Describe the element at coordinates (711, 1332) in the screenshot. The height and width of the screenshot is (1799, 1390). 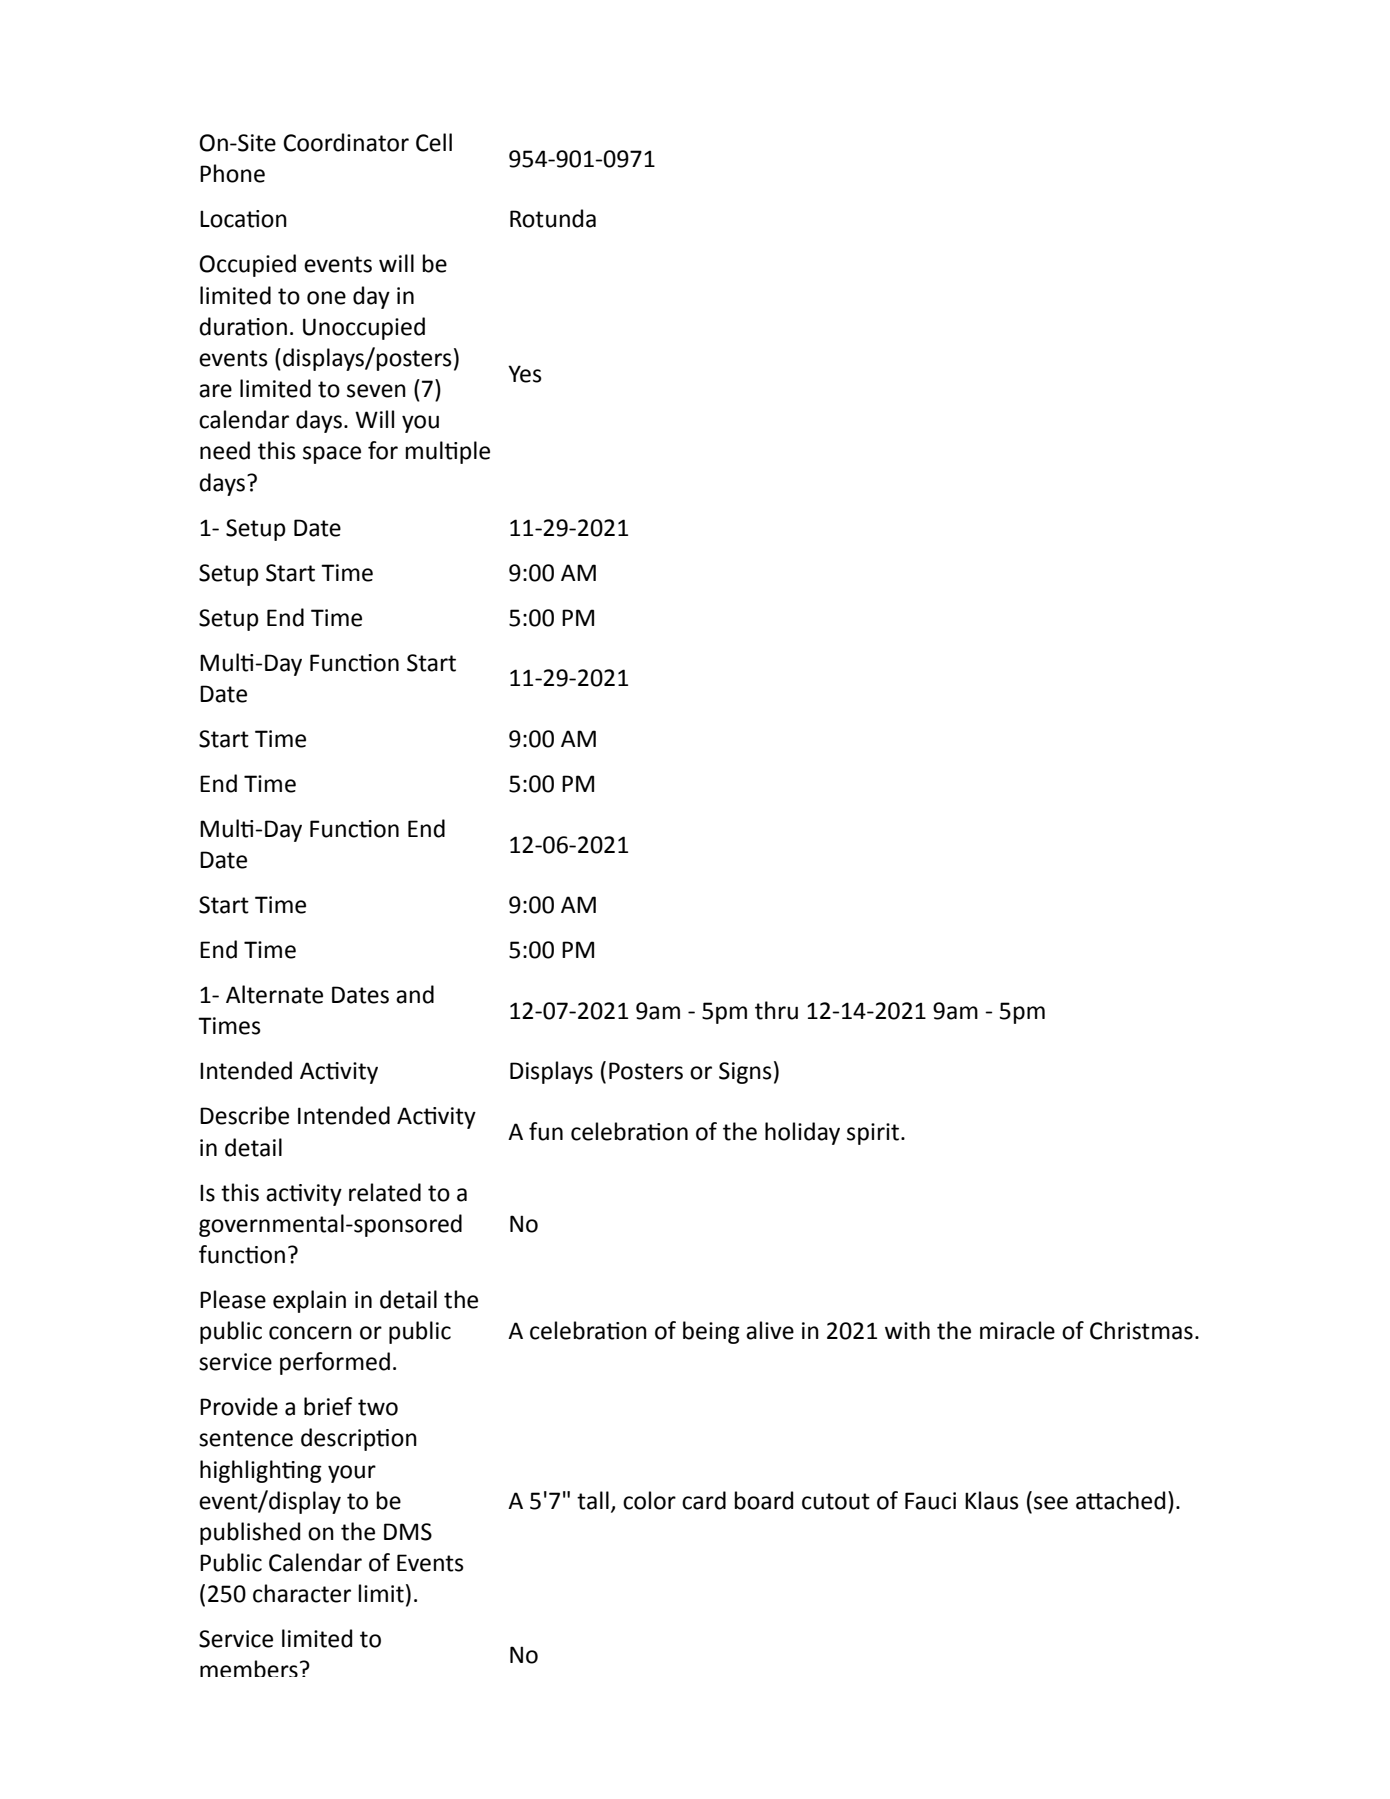
I see `being` at that location.
